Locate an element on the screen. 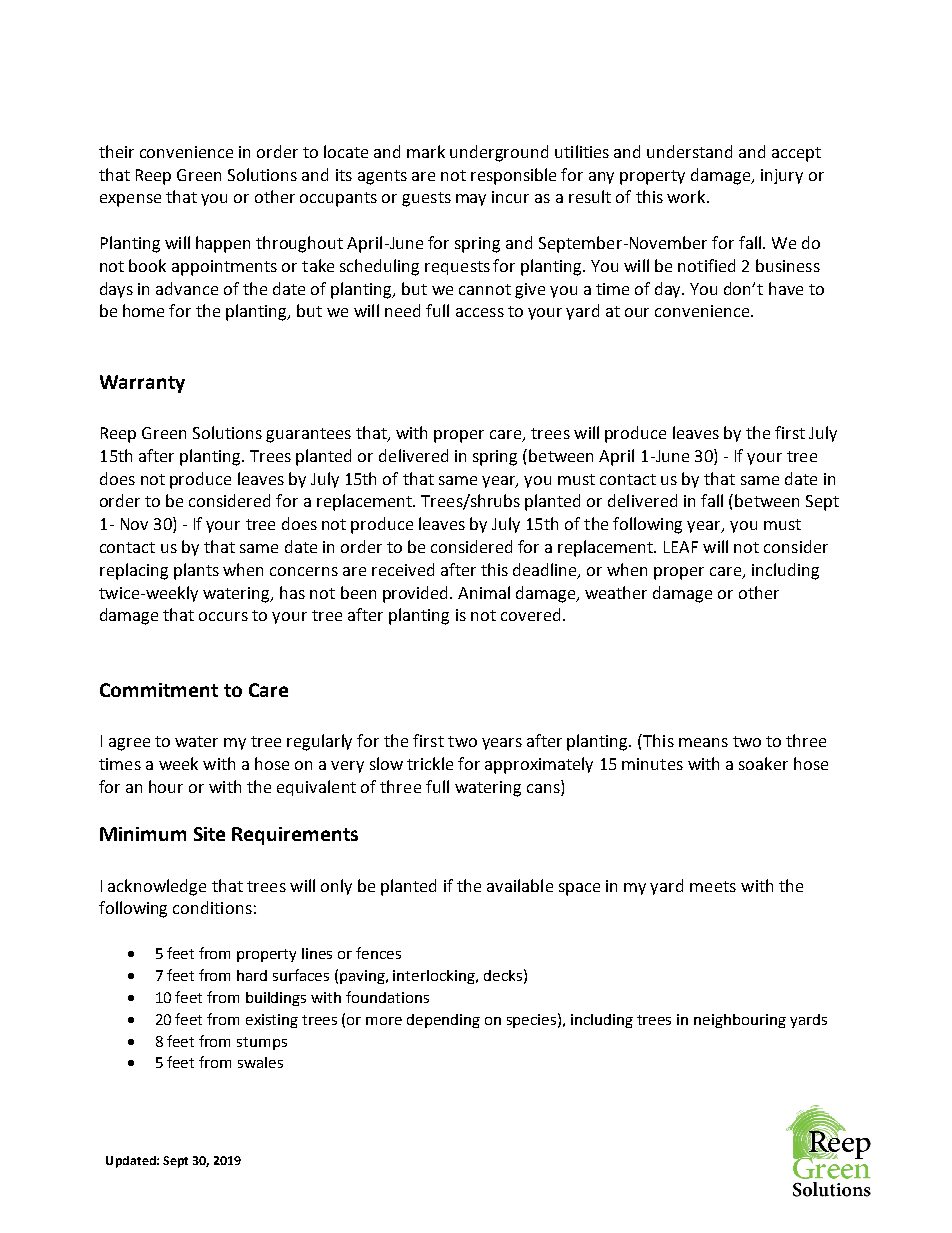 The width and height of the screenshot is (952, 1233). hour is located at coordinates (166, 786).
